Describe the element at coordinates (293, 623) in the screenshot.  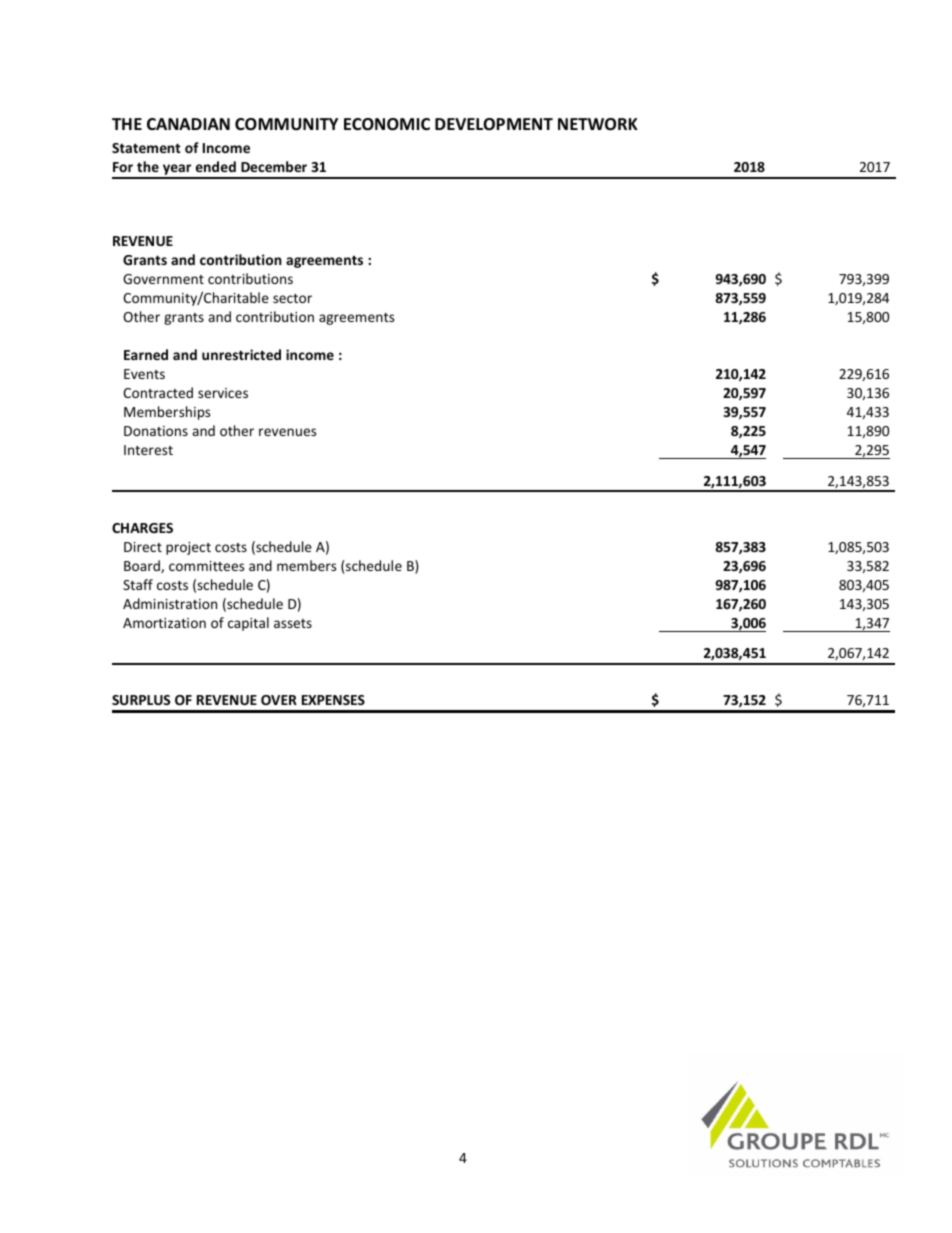
I see `assets` at that location.
